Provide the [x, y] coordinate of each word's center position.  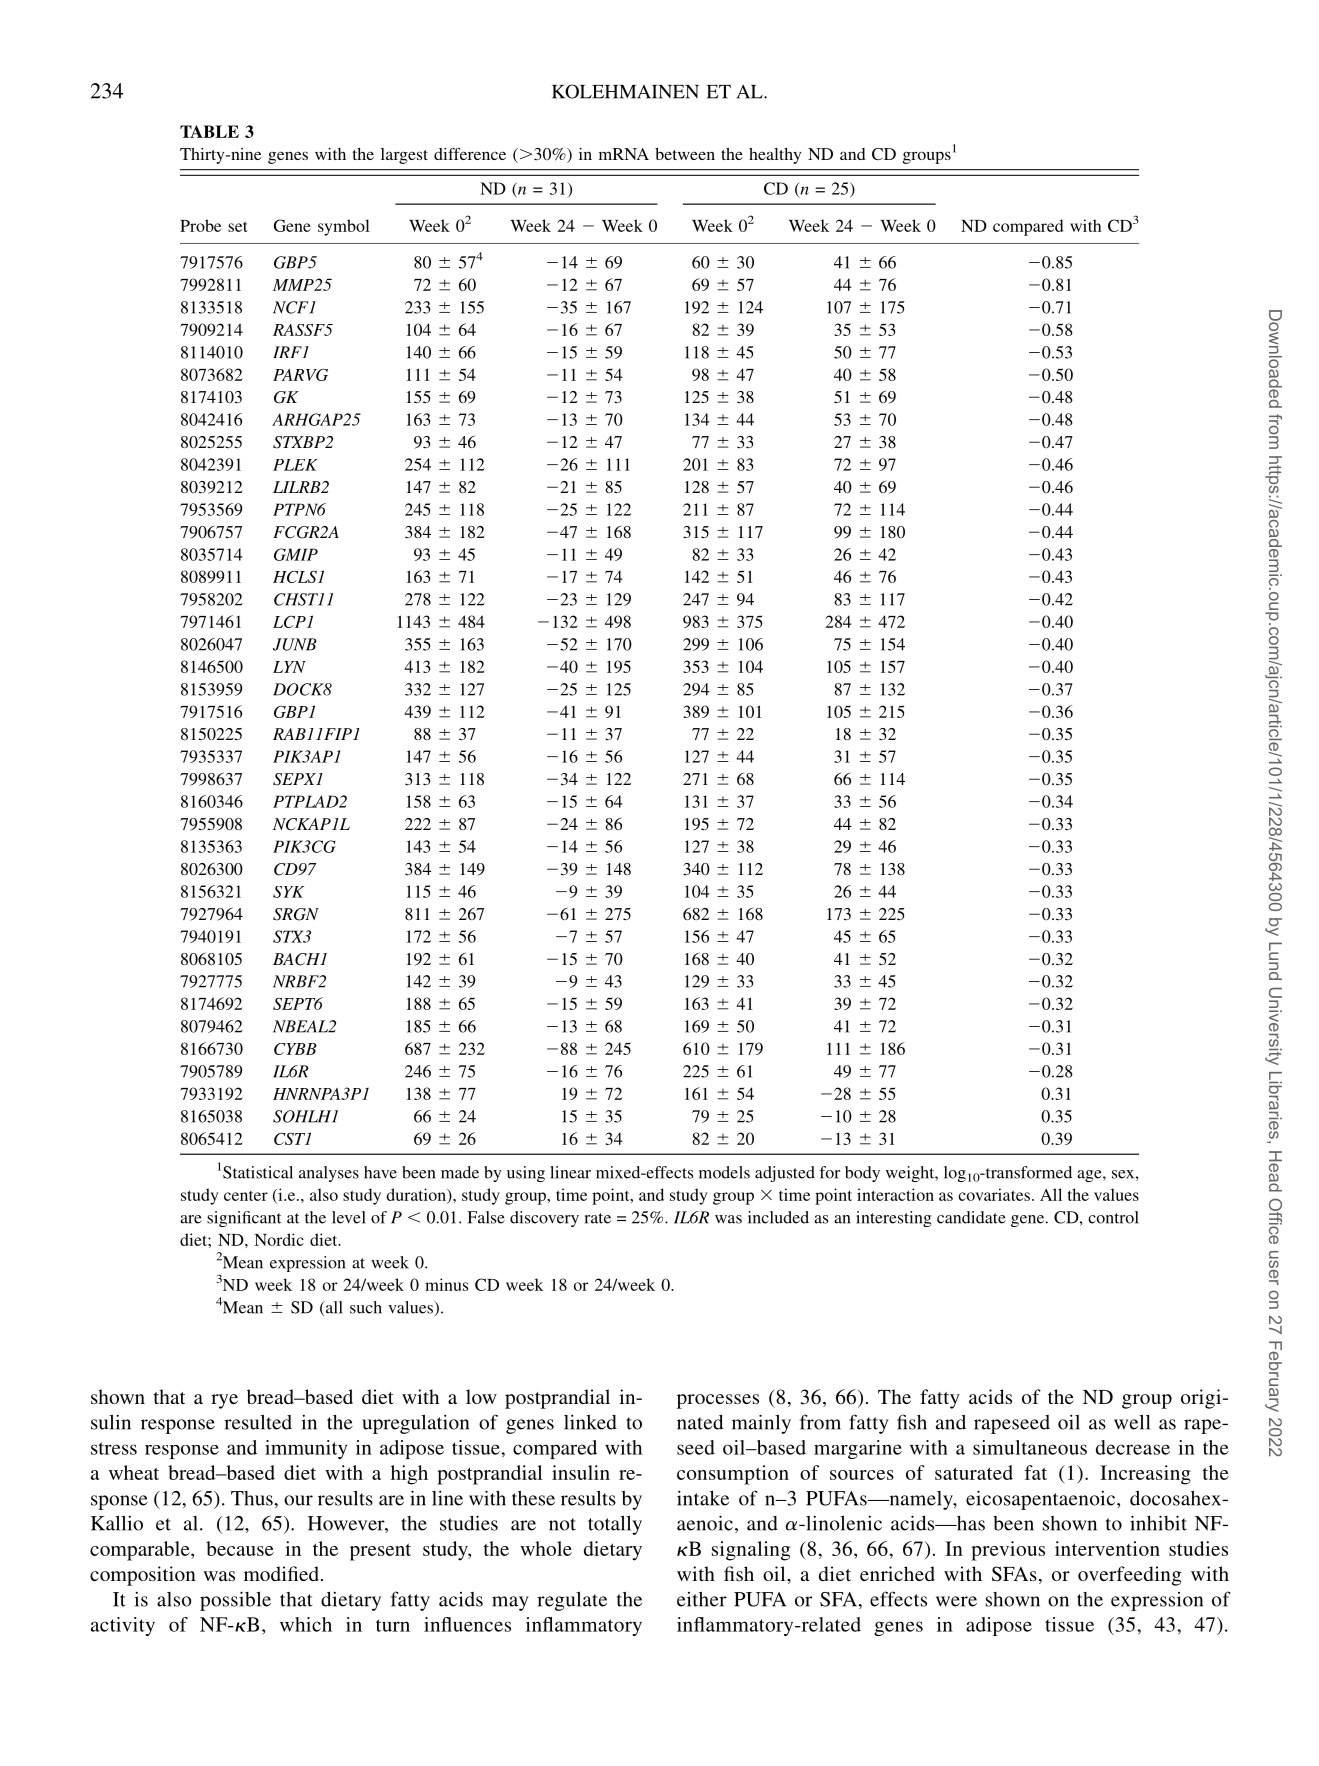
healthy [775, 156]
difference [470, 153]
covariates [994, 1194]
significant [244, 1219]
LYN [289, 667]
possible [235, 1601]
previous [1008, 1551]
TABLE [209, 131]
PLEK [295, 465]
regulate [572, 1601]
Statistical [258, 1172]
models [724, 1172]
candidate [971, 1217]
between [685, 154]
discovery [544, 1219]
